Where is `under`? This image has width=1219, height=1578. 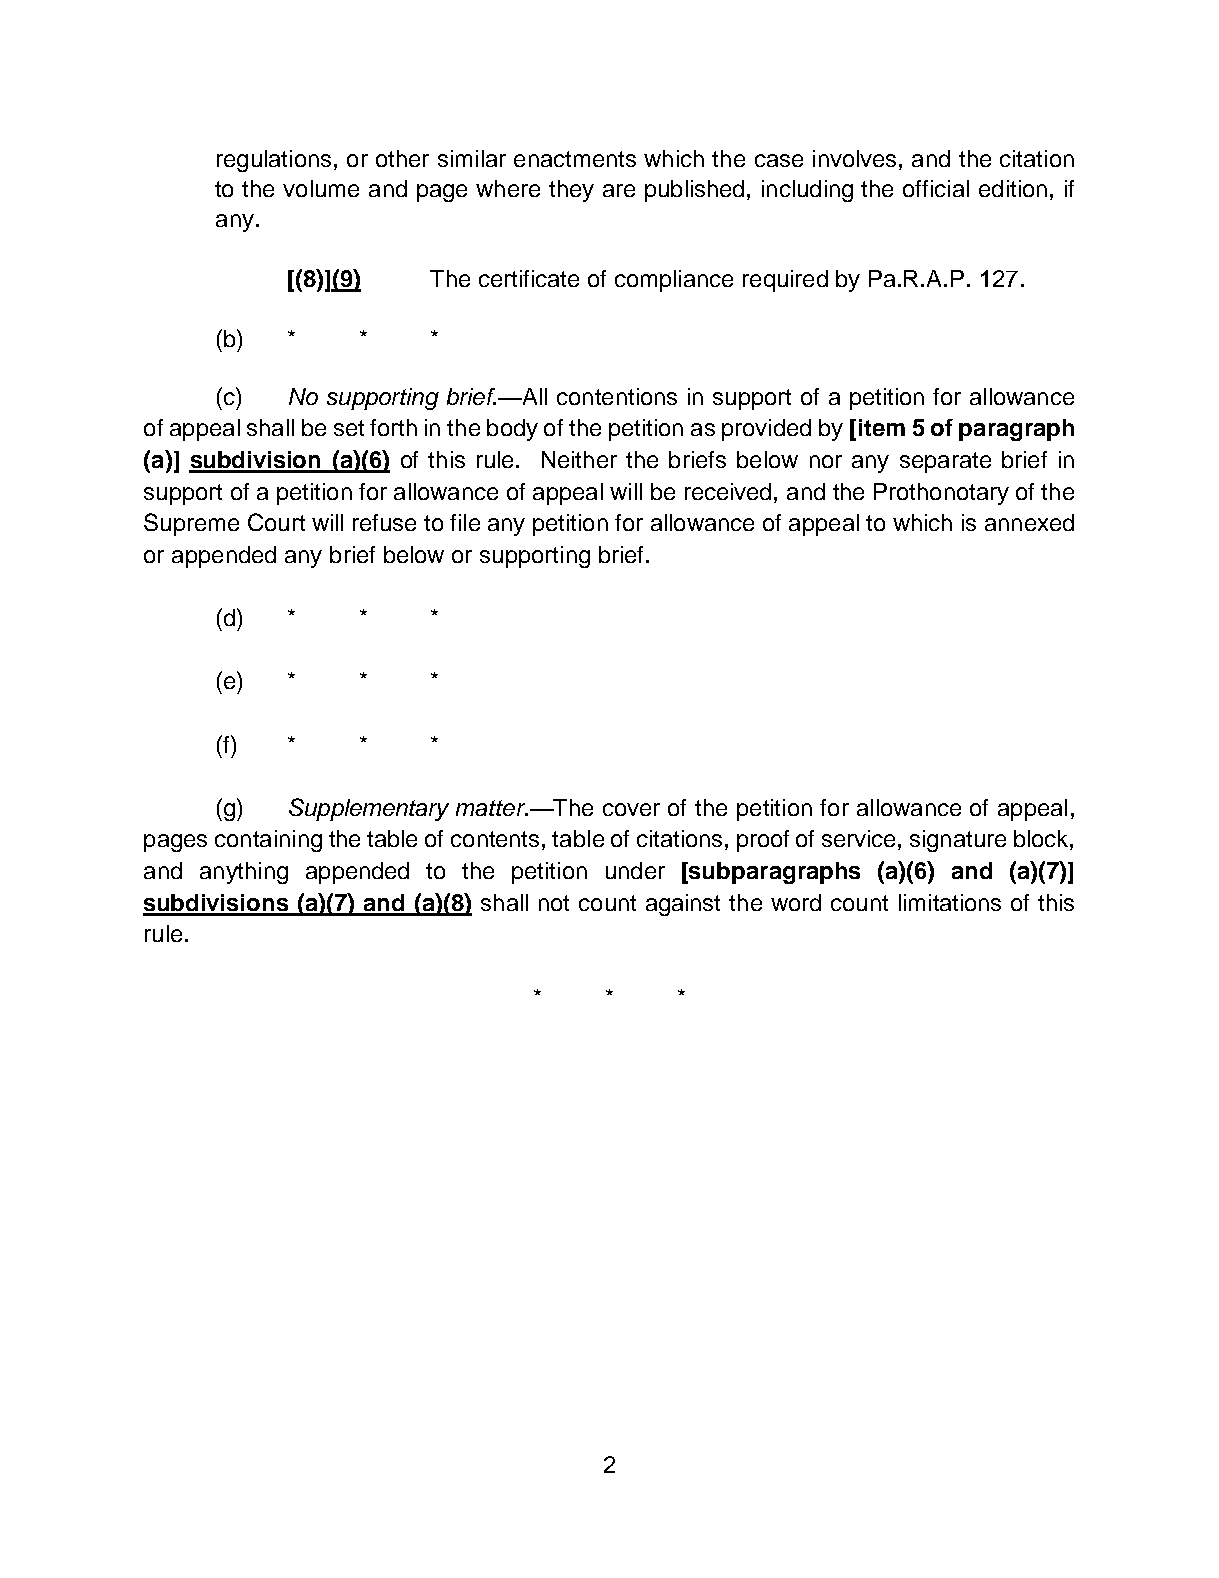
under is located at coordinates (635, 870).
